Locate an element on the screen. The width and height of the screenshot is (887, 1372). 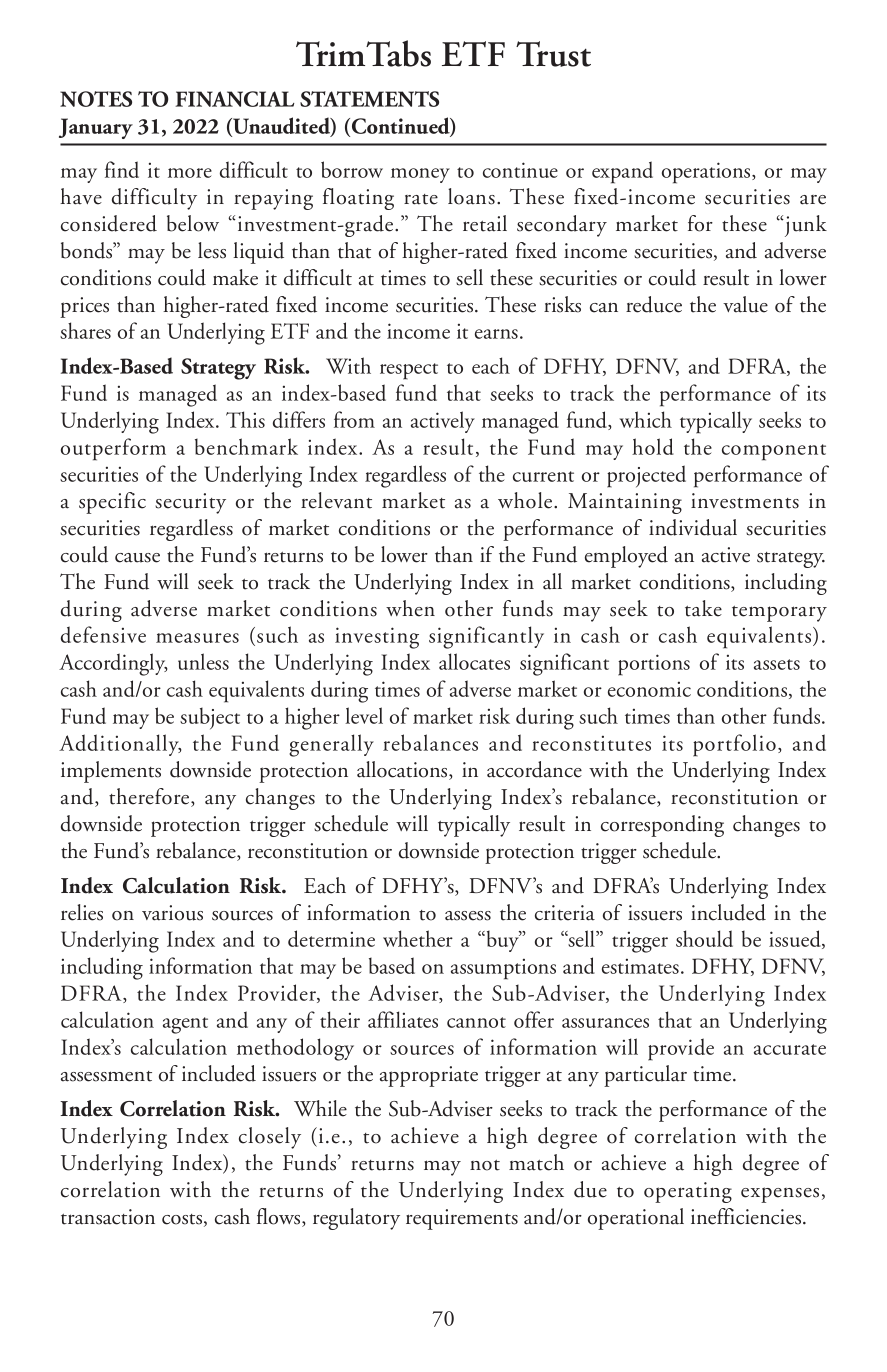
transaction is located at coordinates (108, 1217).
